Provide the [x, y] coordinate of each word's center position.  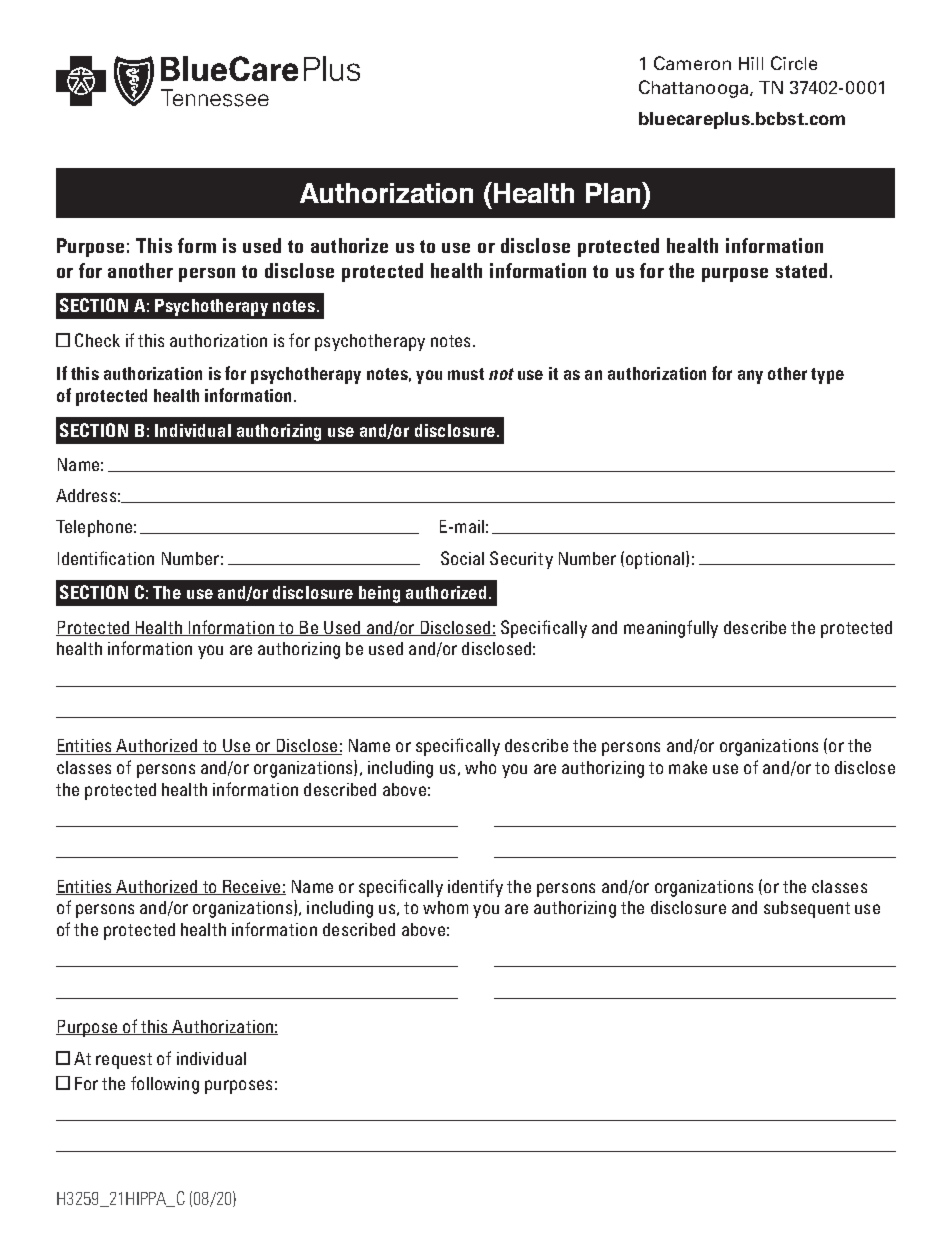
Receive [252, 887]
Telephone [94, 528]
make [688, 767]
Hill [751, 63]
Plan [614, 192]
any [750, 377]
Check [97, 340]
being [379, 594]
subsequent [807, 909]
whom [445, 907]
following [165, 1085]
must [466, 374]
